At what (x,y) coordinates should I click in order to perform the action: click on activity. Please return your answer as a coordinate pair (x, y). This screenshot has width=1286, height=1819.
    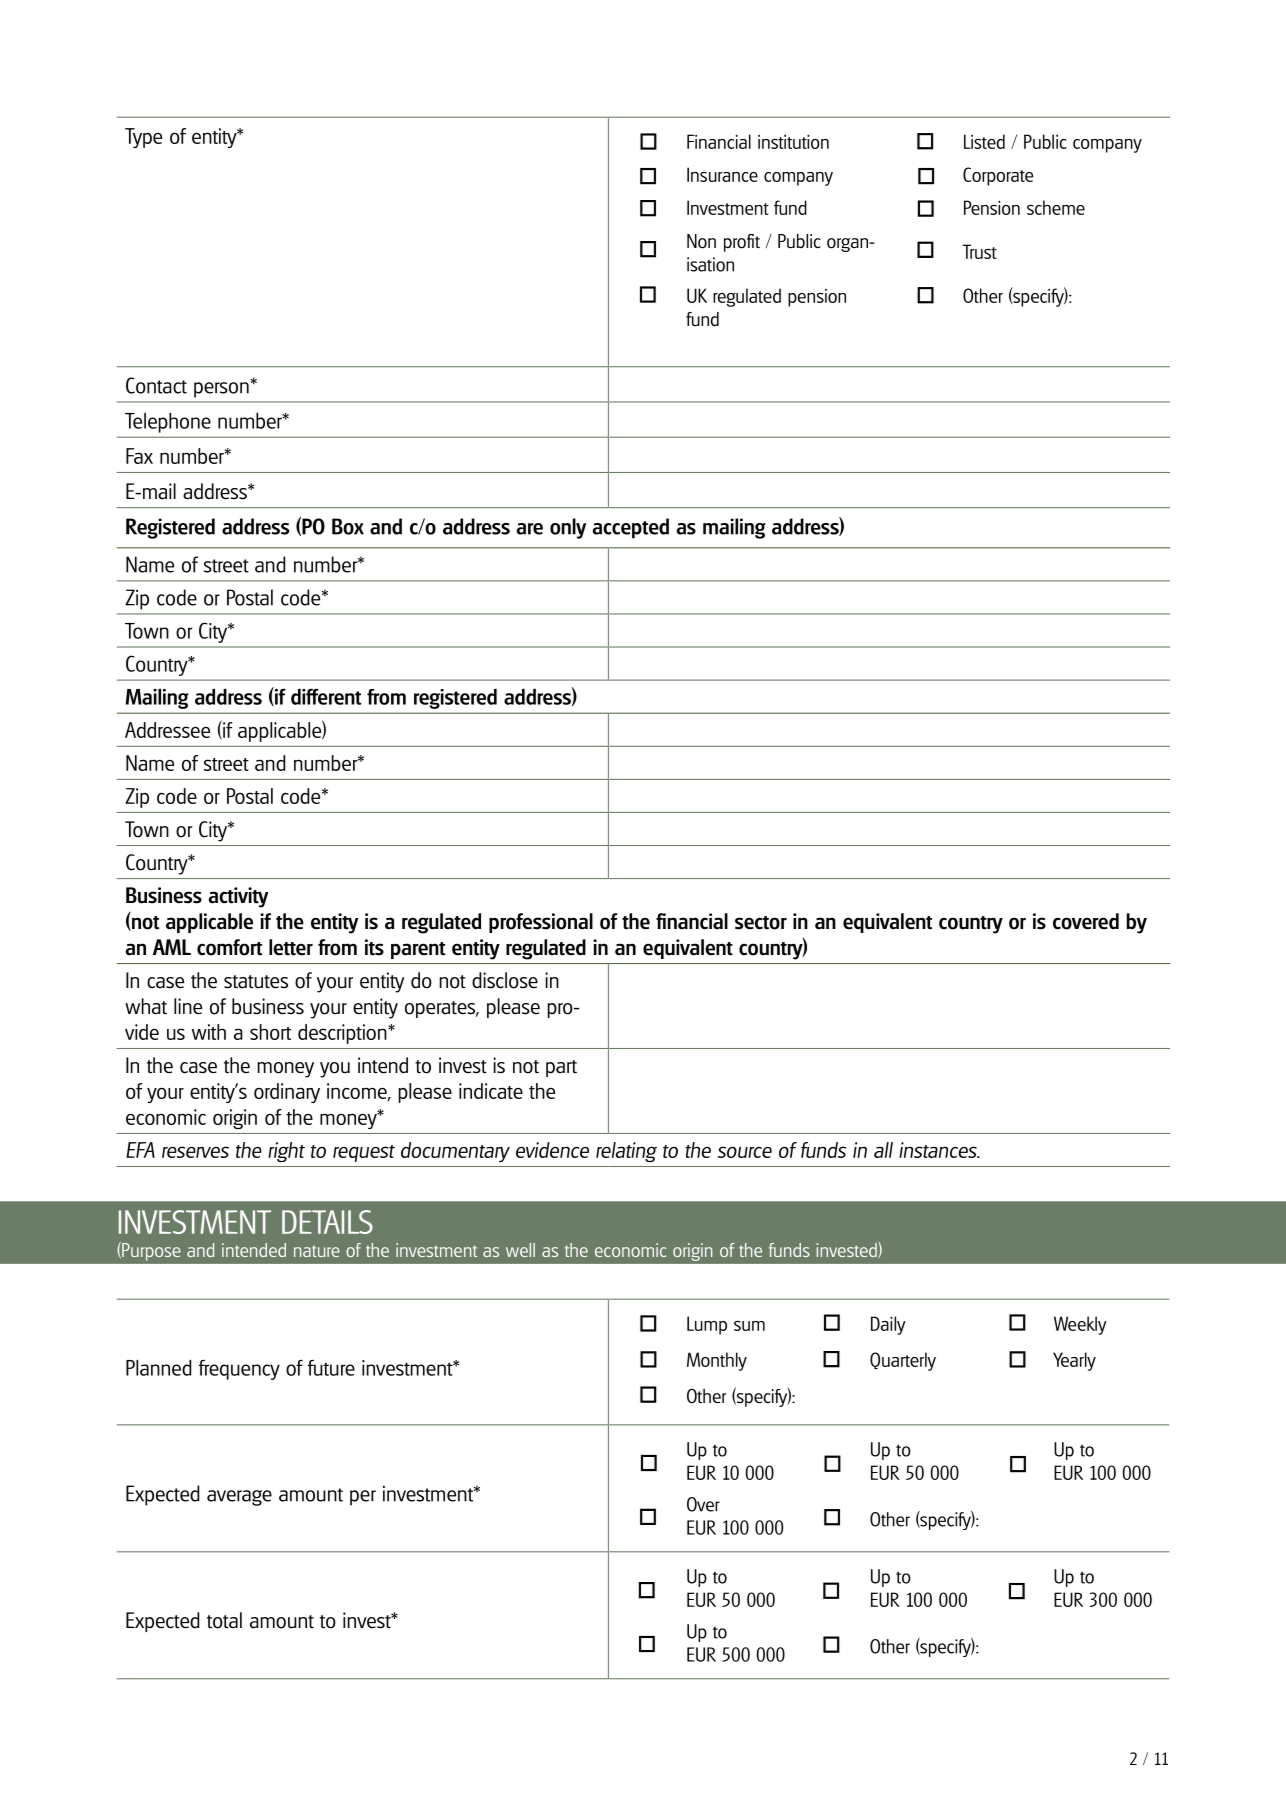
    Looking at the image, I should click on (238, 897).
